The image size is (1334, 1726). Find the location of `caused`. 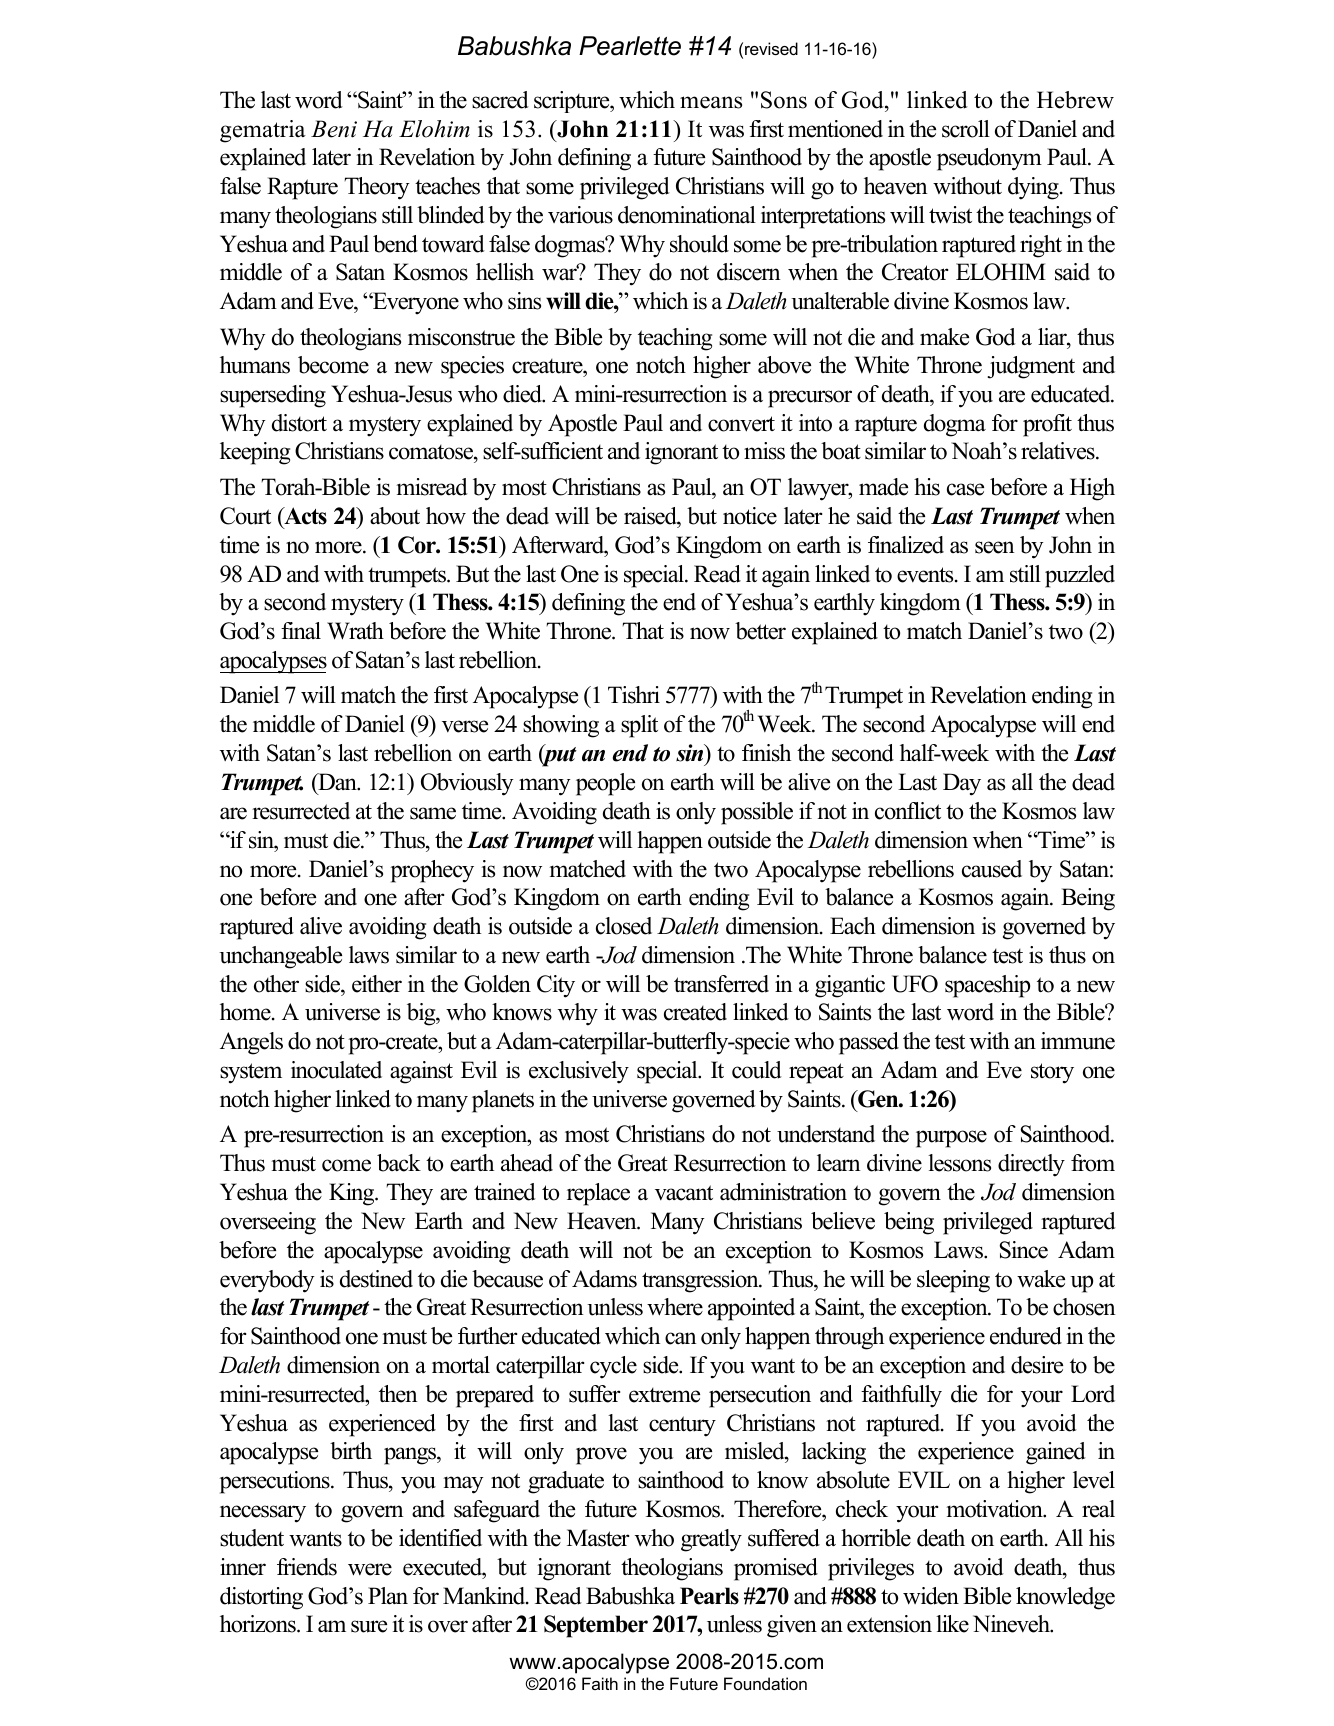

caused is located at coordinates (992, 869).
